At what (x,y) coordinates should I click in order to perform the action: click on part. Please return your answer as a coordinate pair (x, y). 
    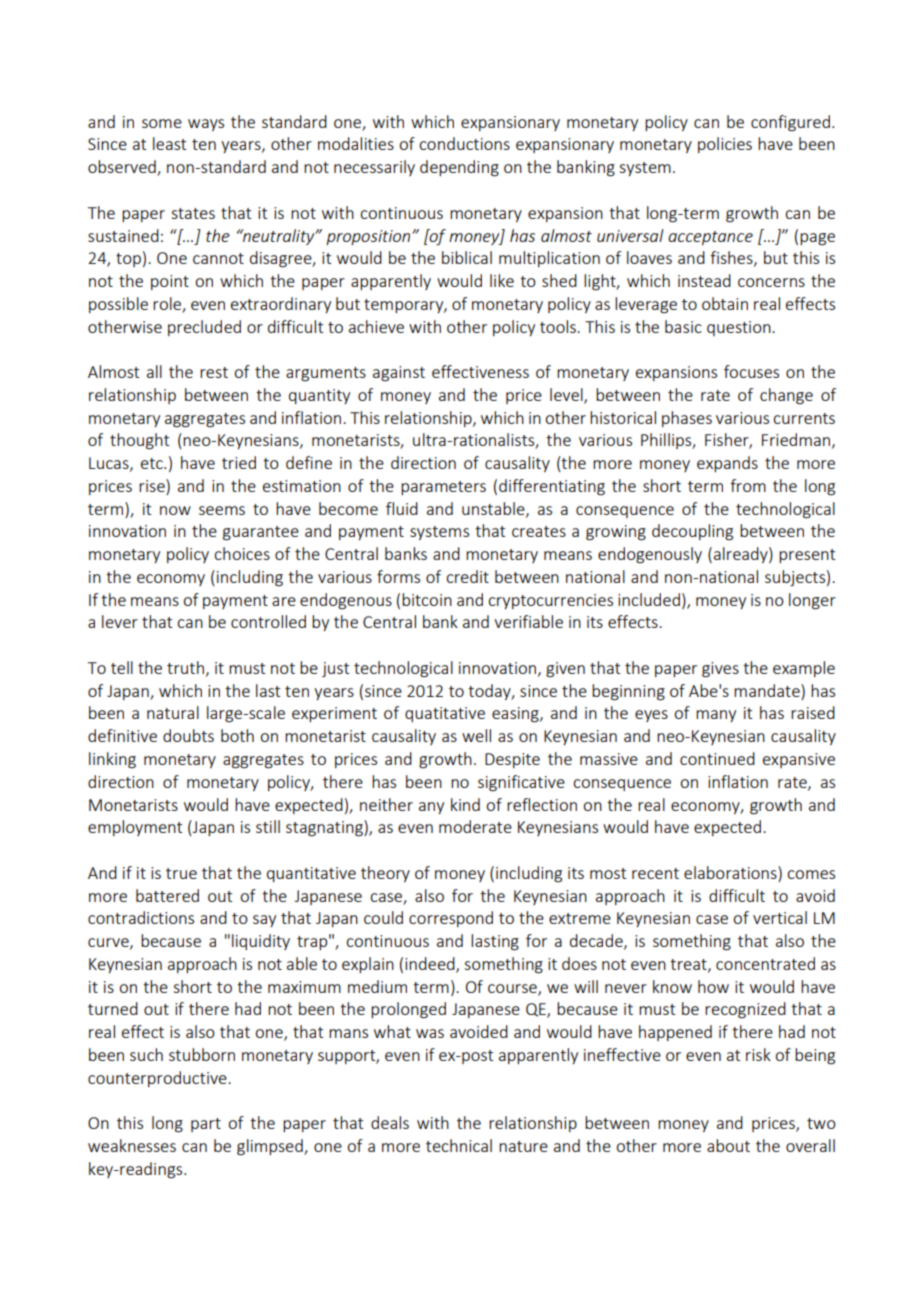
    Looking at the image, I should click on (206, 1125).
